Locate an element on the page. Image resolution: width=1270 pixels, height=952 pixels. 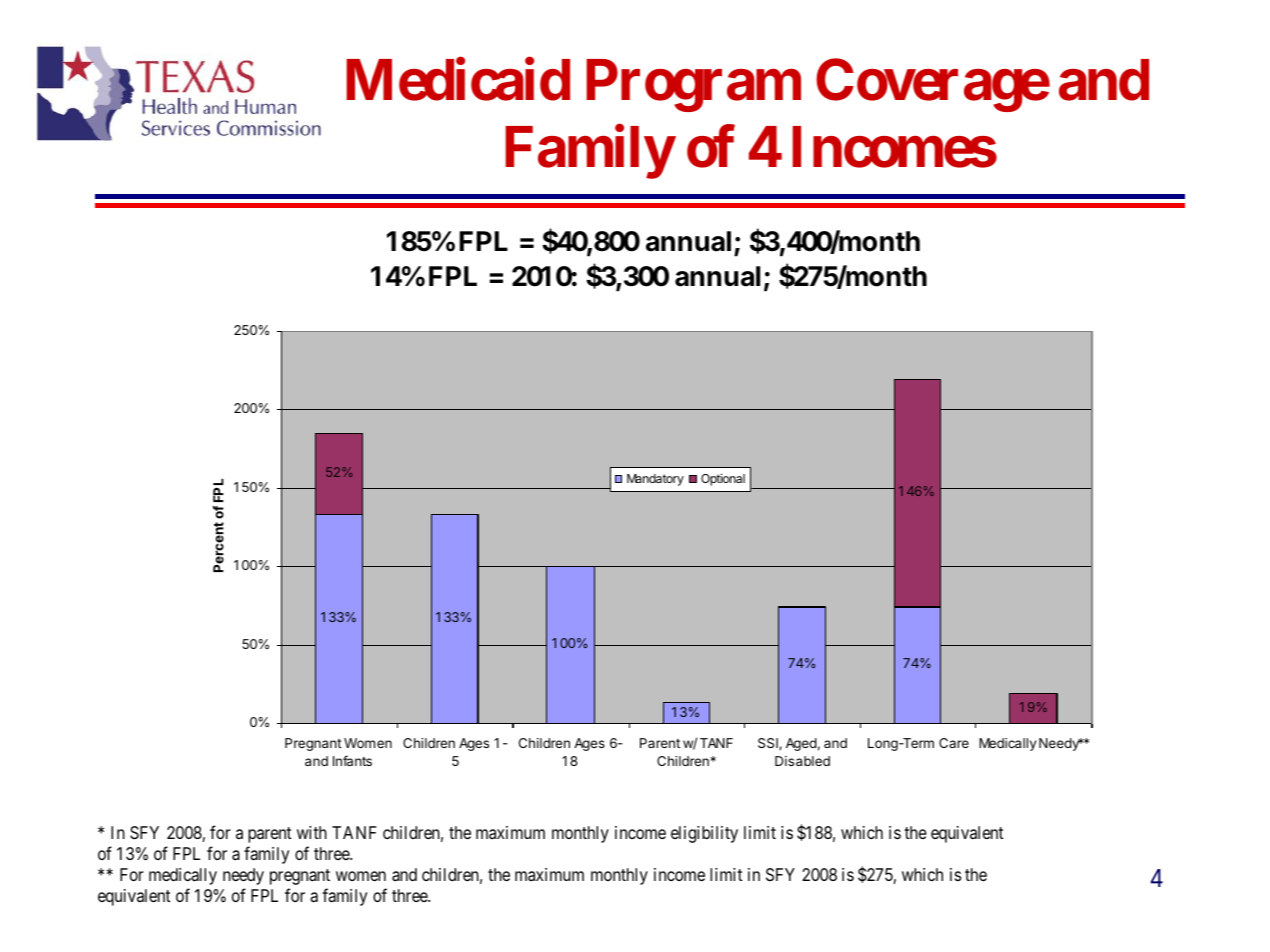
with is located at coordinates (312, 832).
